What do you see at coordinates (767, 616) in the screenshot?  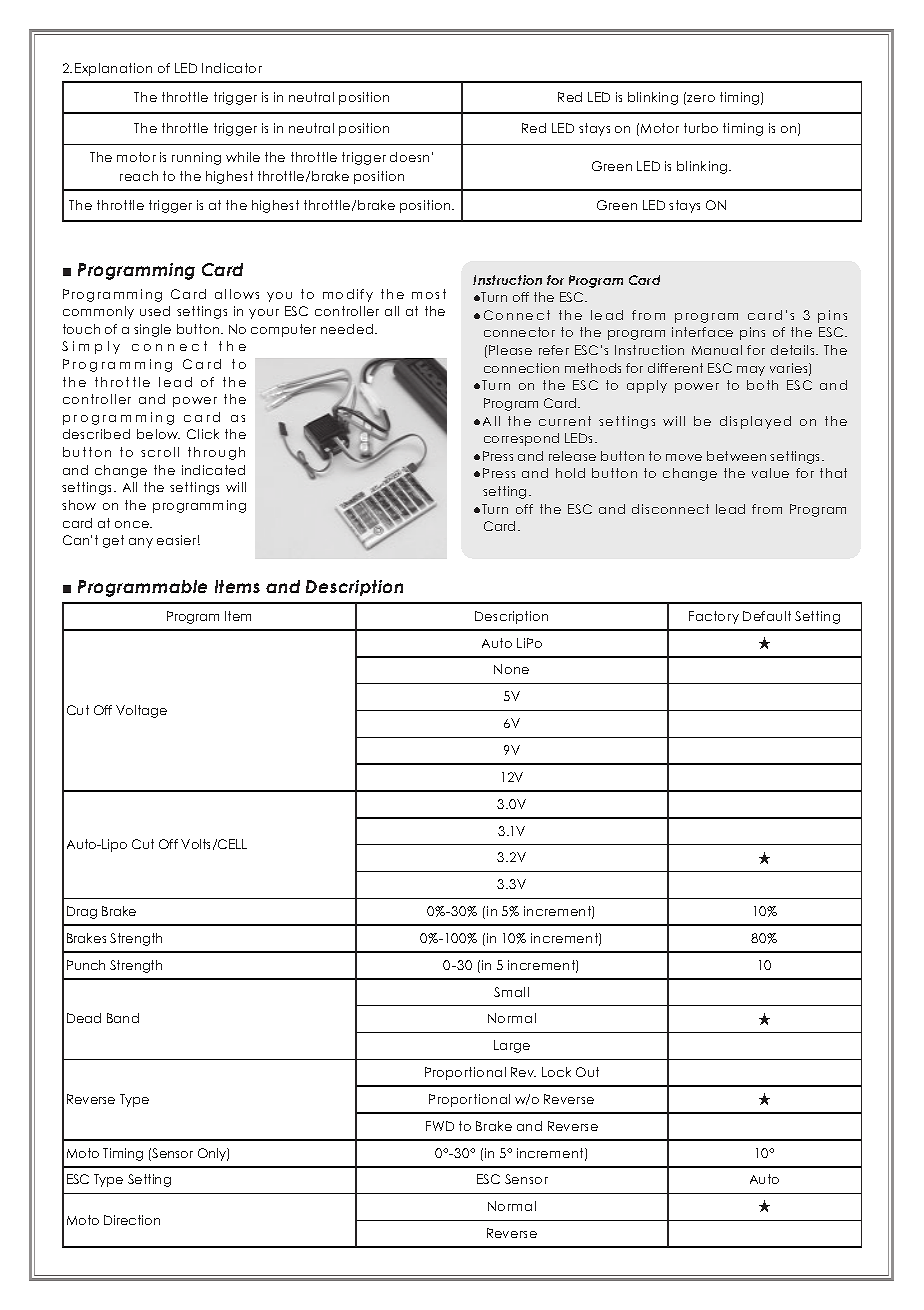 I see `Default` at bounding box center [767, 616].
